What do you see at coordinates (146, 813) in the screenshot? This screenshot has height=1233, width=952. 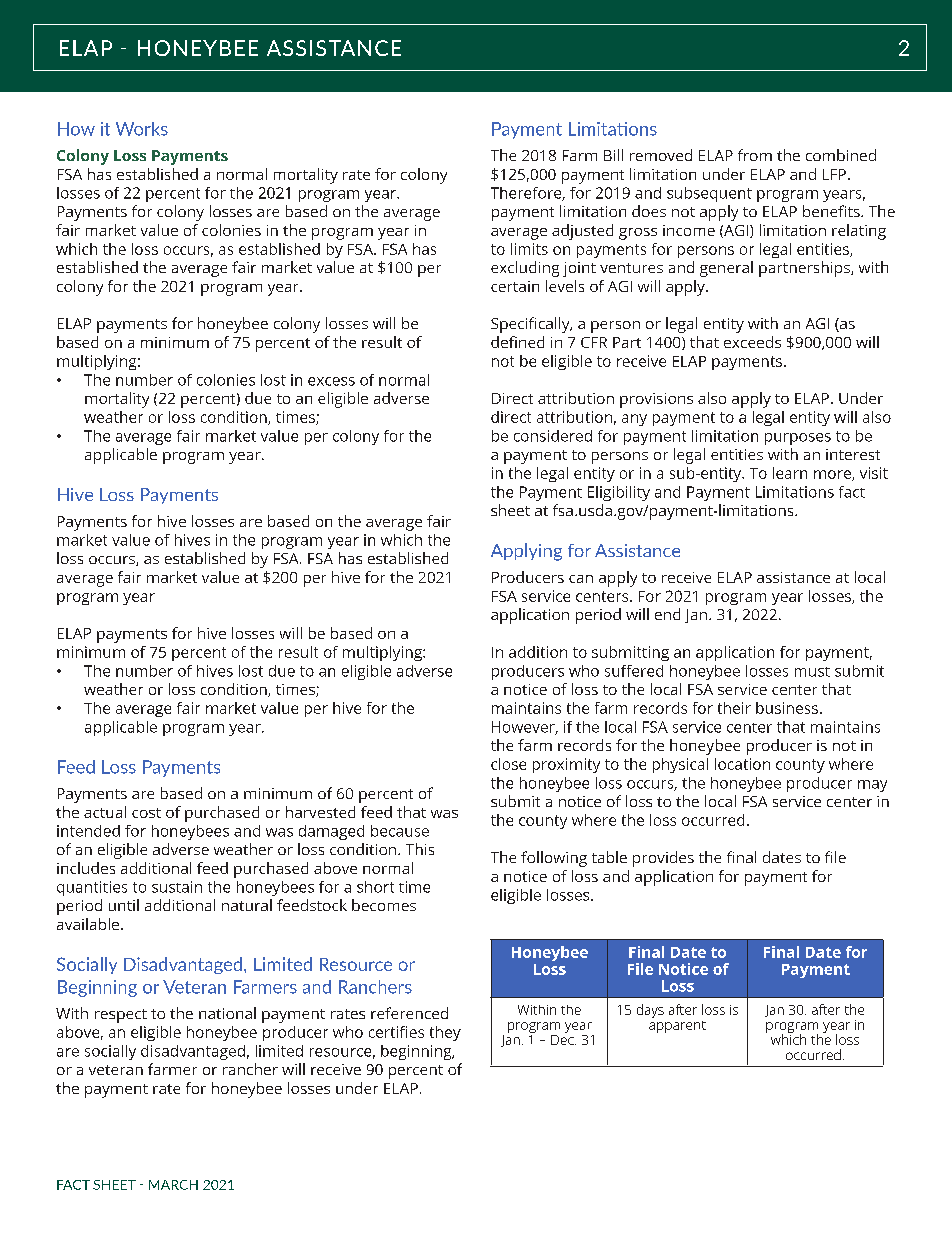 I see `cost` at bounding box center [146, 813].
